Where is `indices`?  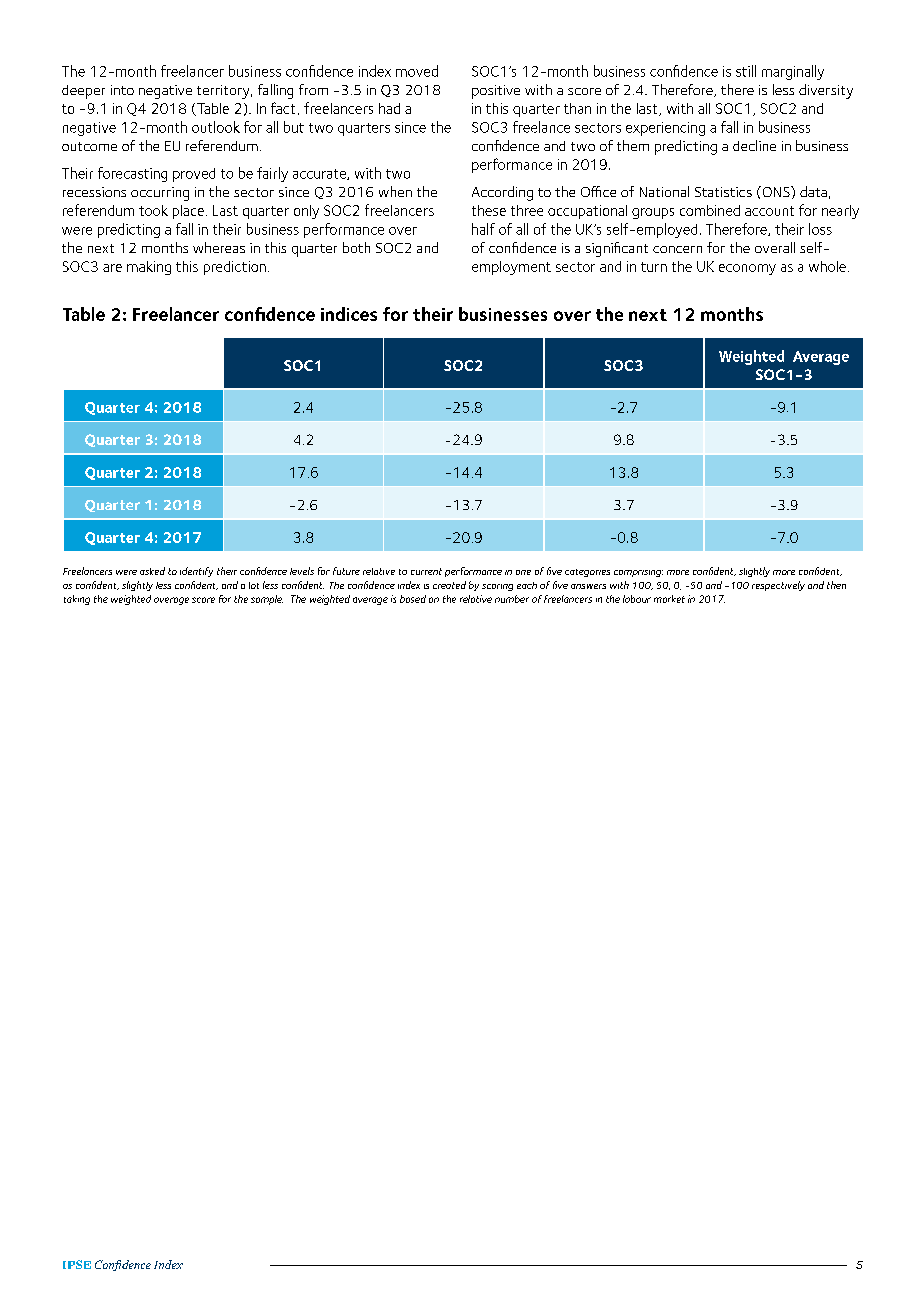 indices is located at coordinates (349, 314).
